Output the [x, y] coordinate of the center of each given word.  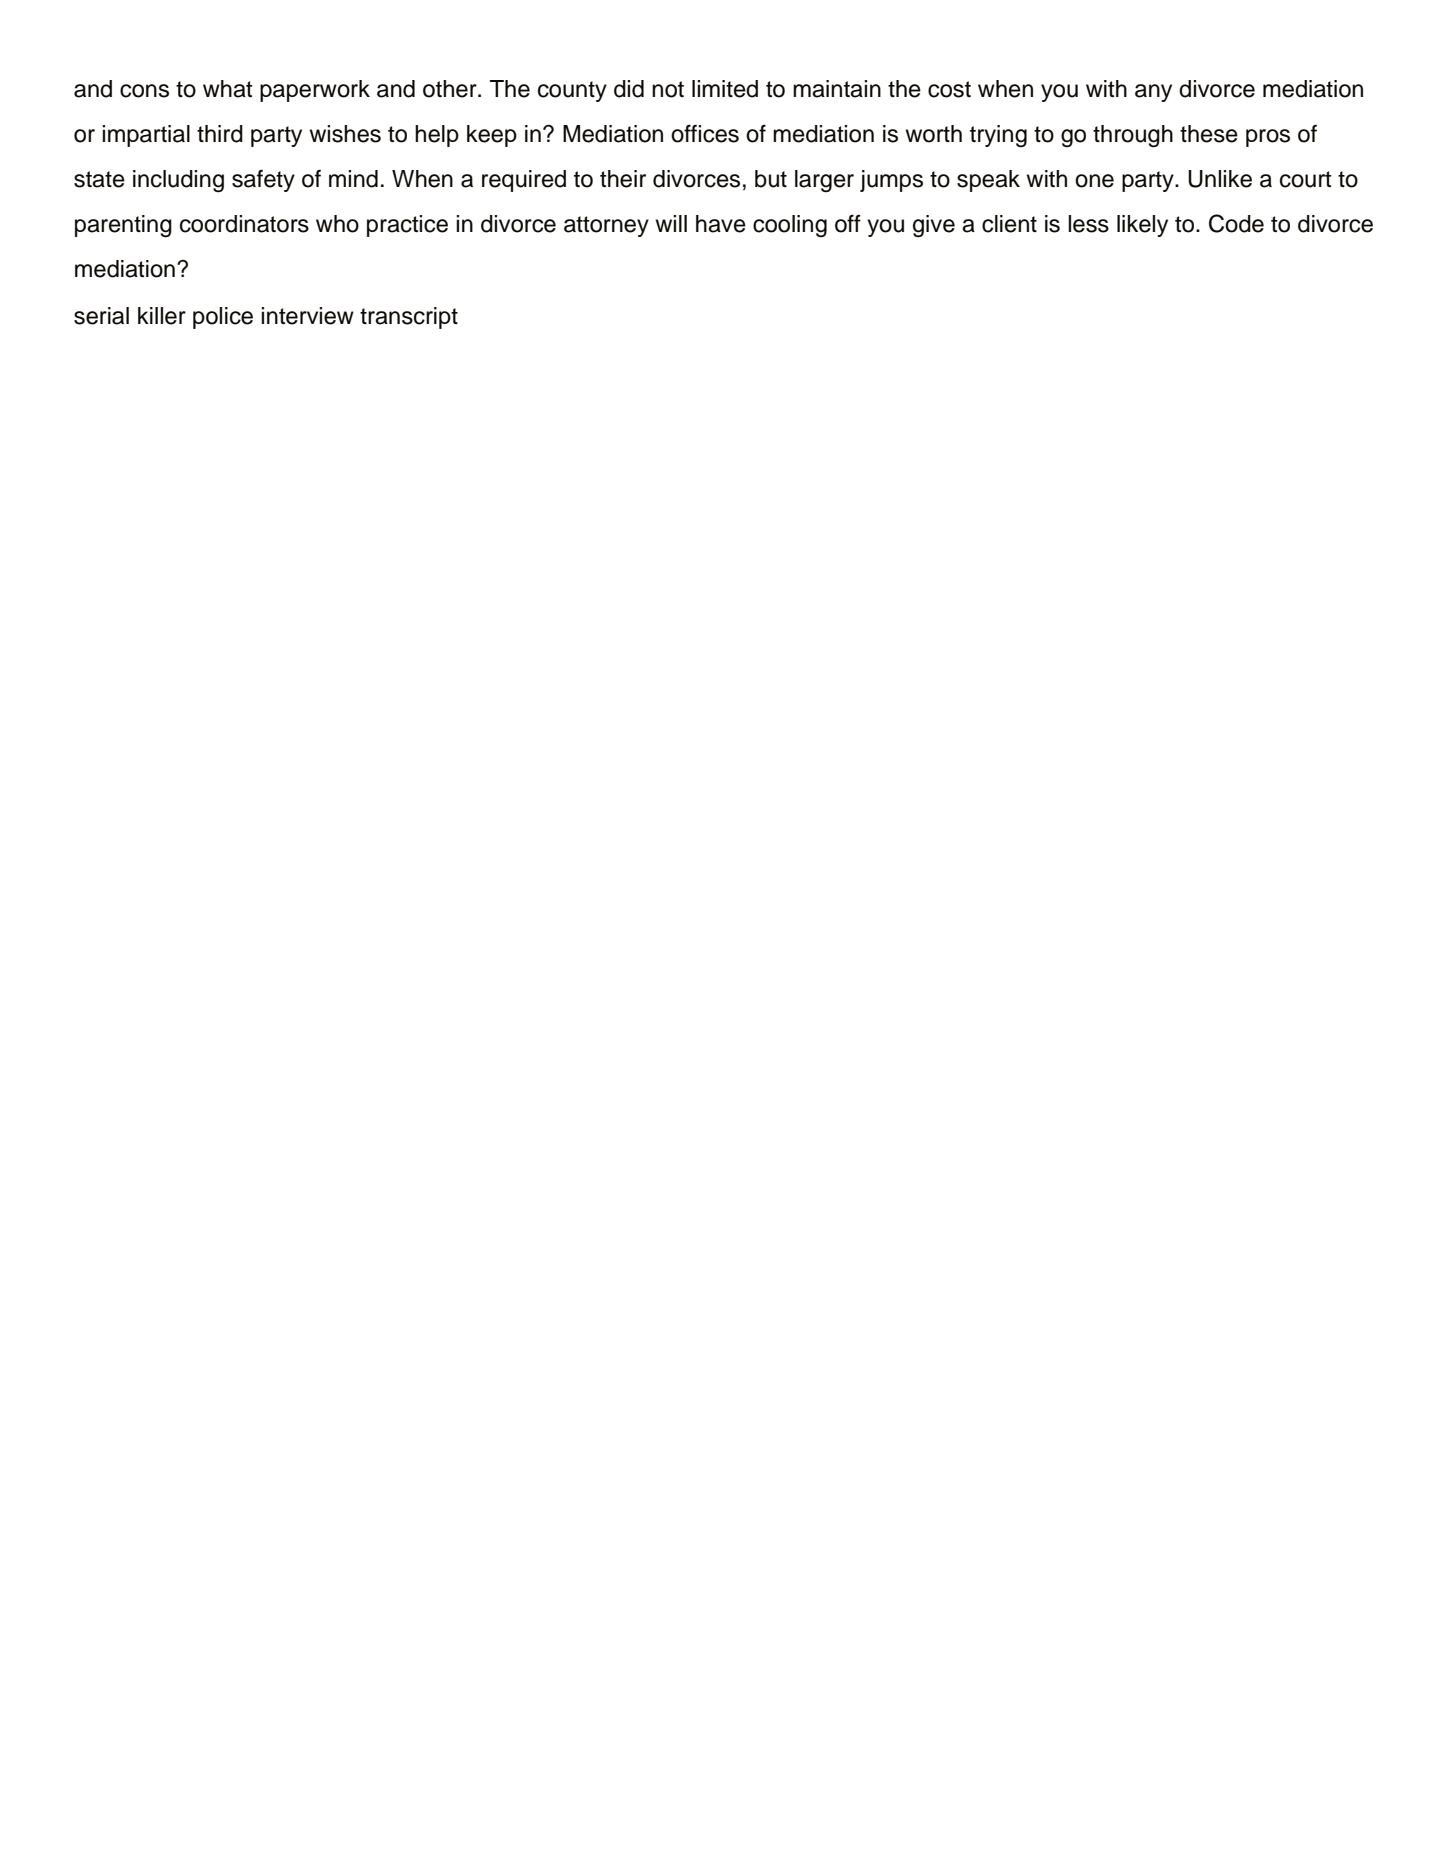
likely [1142, 226]
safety [263, 180]
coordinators [244, 224]
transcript [409, 318]
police [223, 318]
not [668, 89]
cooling [790, 226]
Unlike [1220, 179]
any [1153, 93]
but [771, 179]
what [228, 89]
